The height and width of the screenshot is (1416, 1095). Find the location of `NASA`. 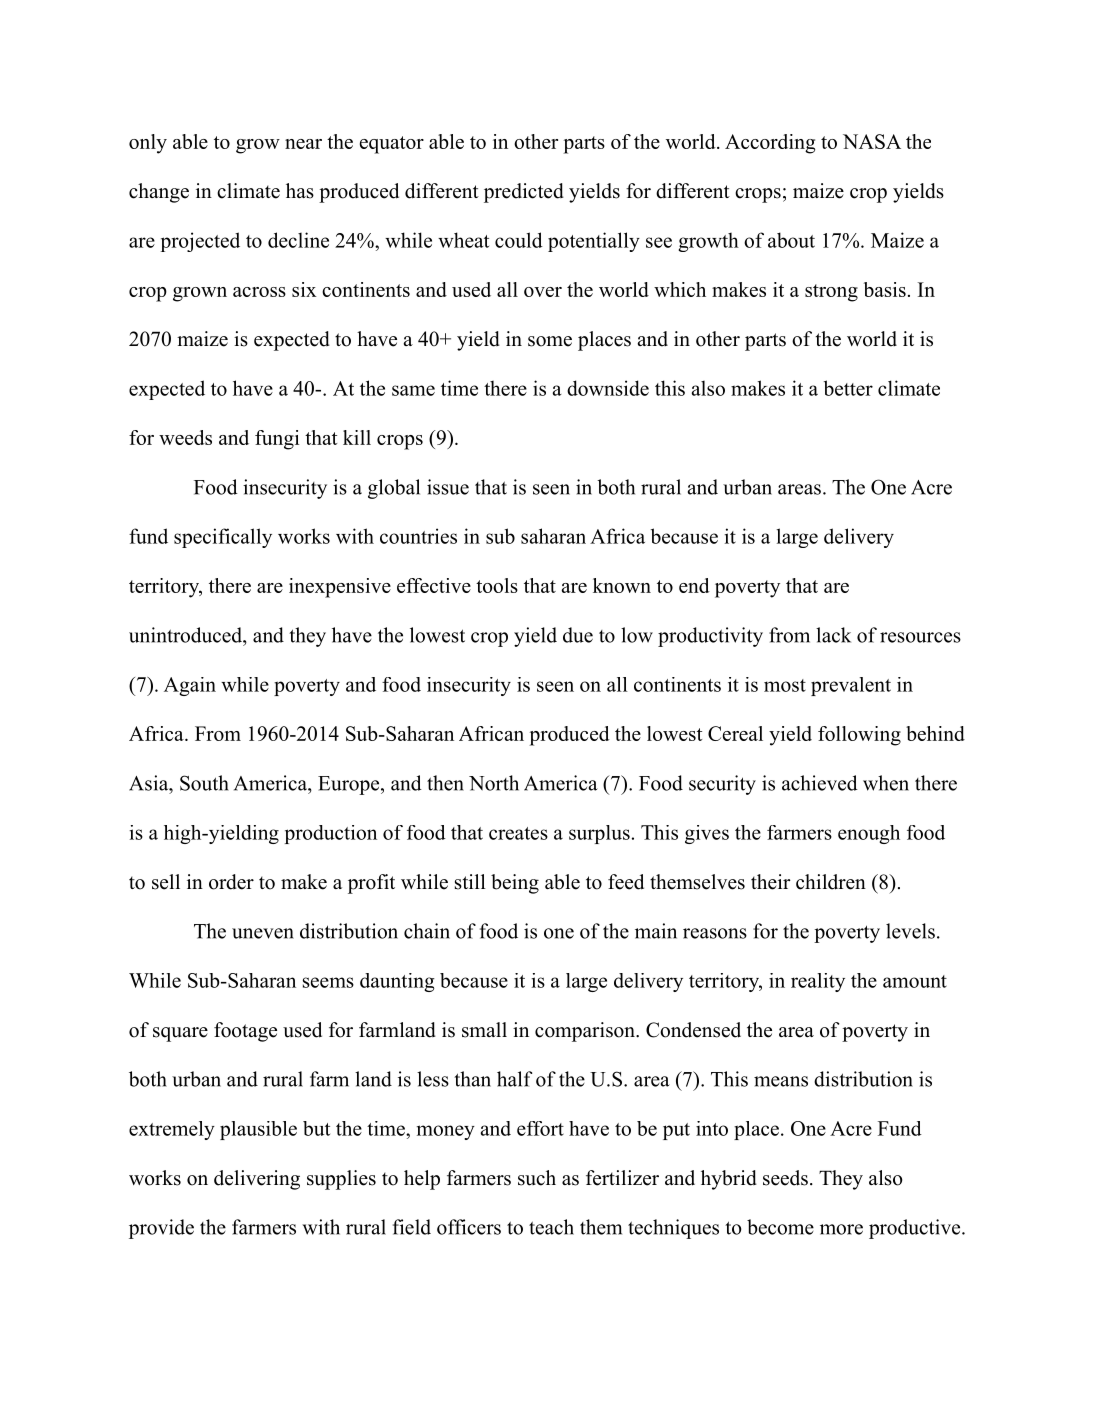

NASA is located at coordinates (872, 141).
